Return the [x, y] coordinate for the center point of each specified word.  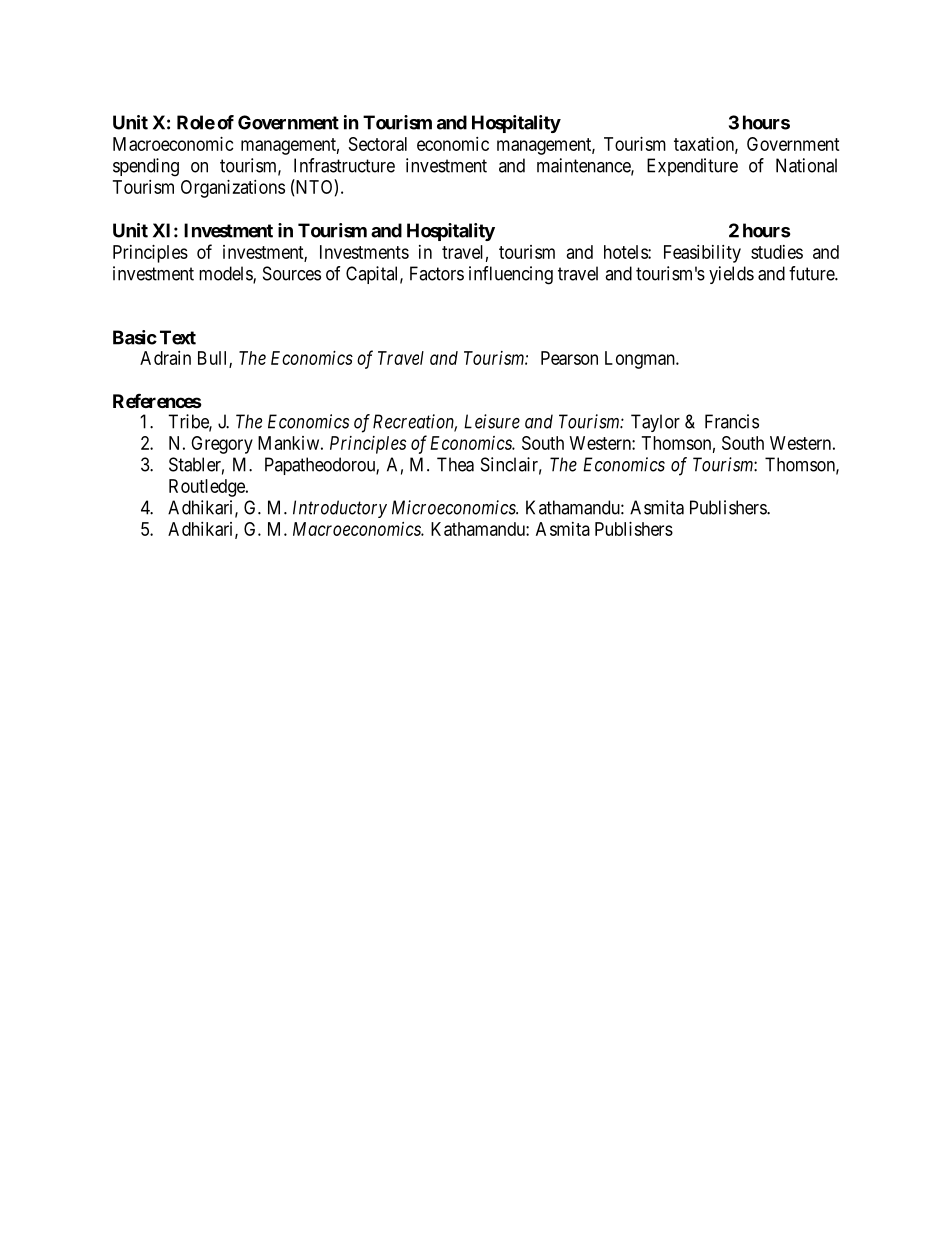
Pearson [569, 358]
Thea [455, 464]
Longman [641, 360]
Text [178, 337]
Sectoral [378, 144]
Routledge [208, 488]
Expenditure [692, 167]
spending [146, 167]
